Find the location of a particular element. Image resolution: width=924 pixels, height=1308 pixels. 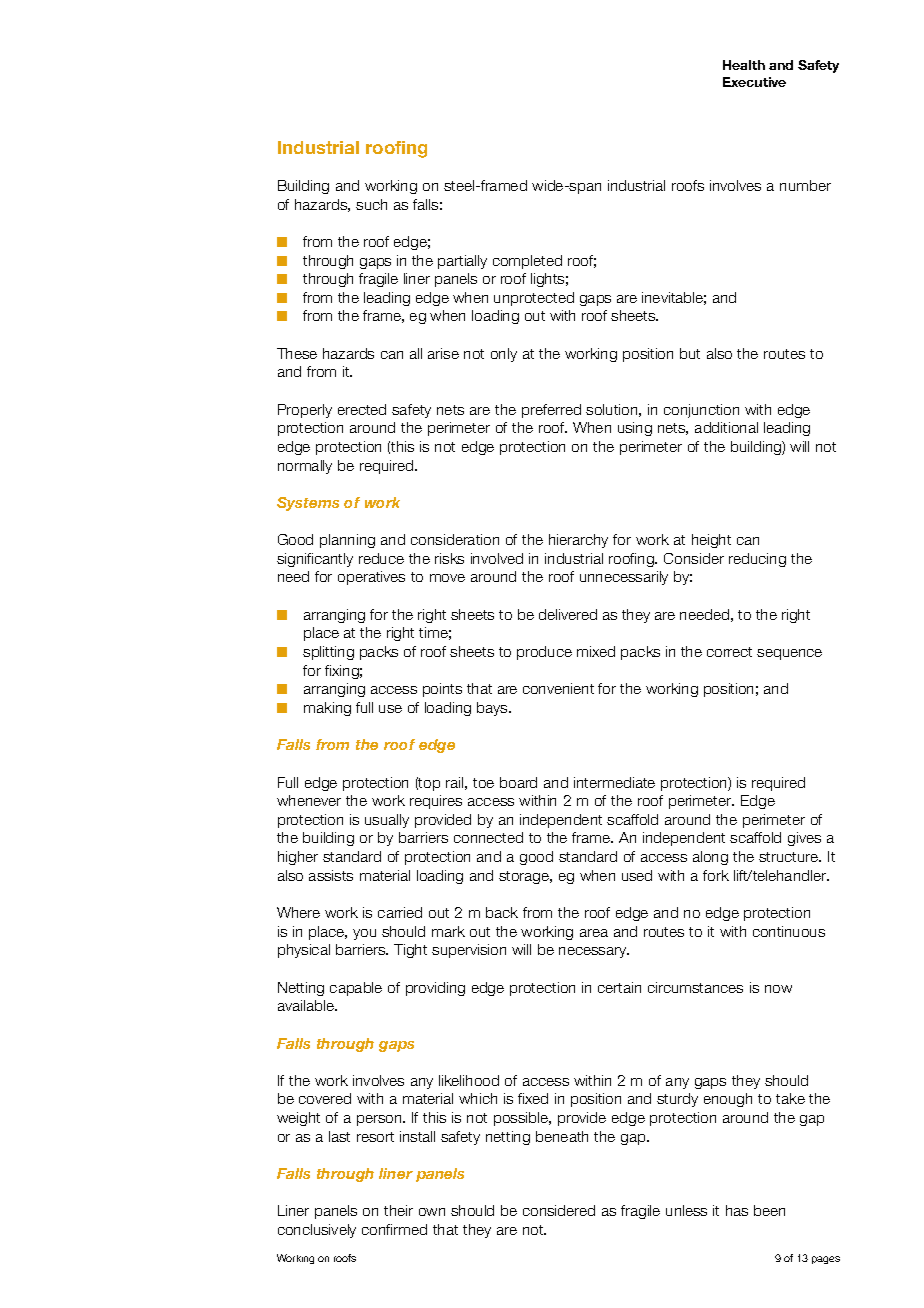

confirmed is located at coordinates (394, 1229).
